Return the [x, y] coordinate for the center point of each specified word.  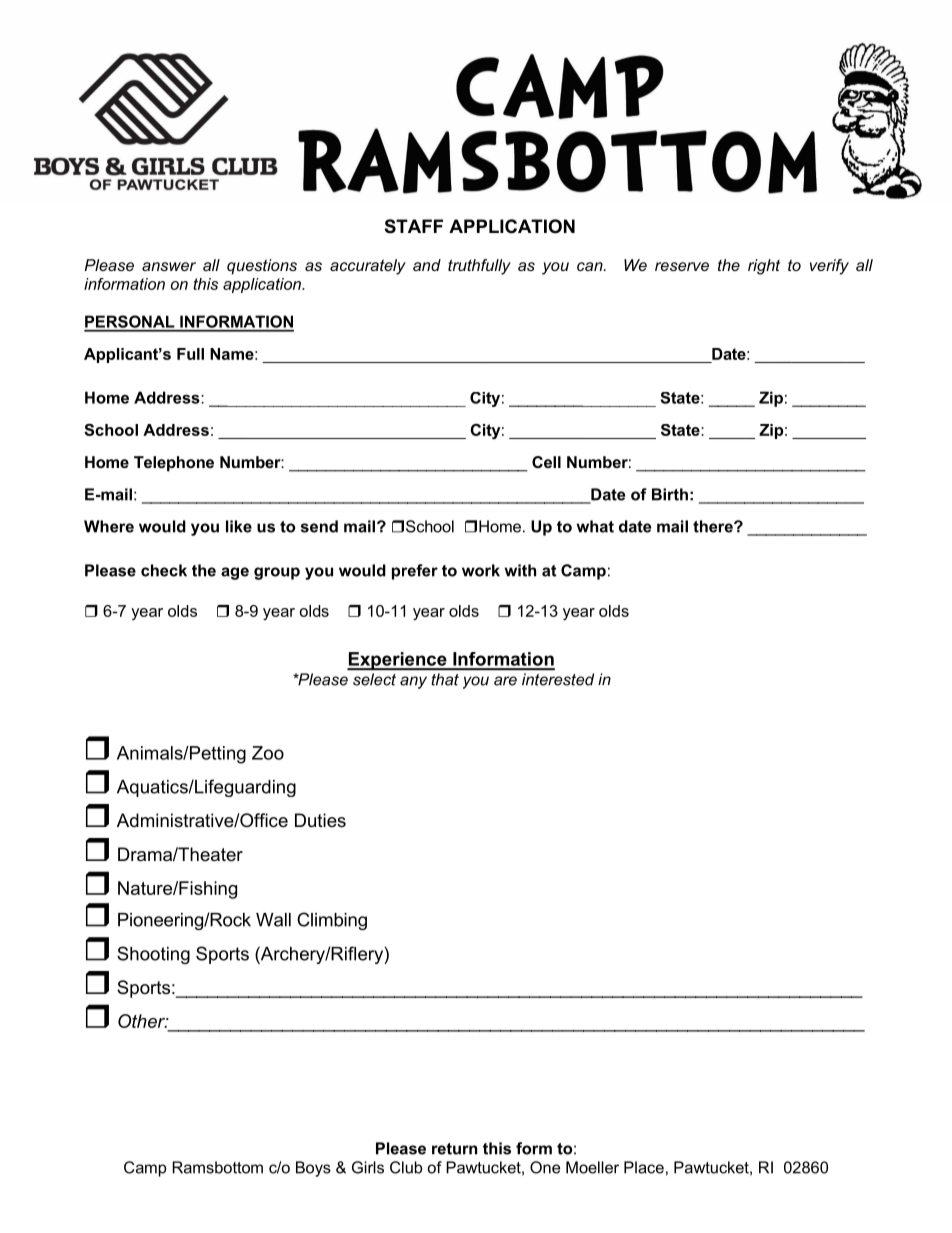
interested [558, 679]
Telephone [174, 464]
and [427, 265]
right [764, 267]
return [454, 1149]
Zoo [268, 753]
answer [169, 266]
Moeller [592, 1167]
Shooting [153, 955]
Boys [313, 1169]
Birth [670, 494]
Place [644, 1167]
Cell [546, 462]
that [445, 679]
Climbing [332, 921]
